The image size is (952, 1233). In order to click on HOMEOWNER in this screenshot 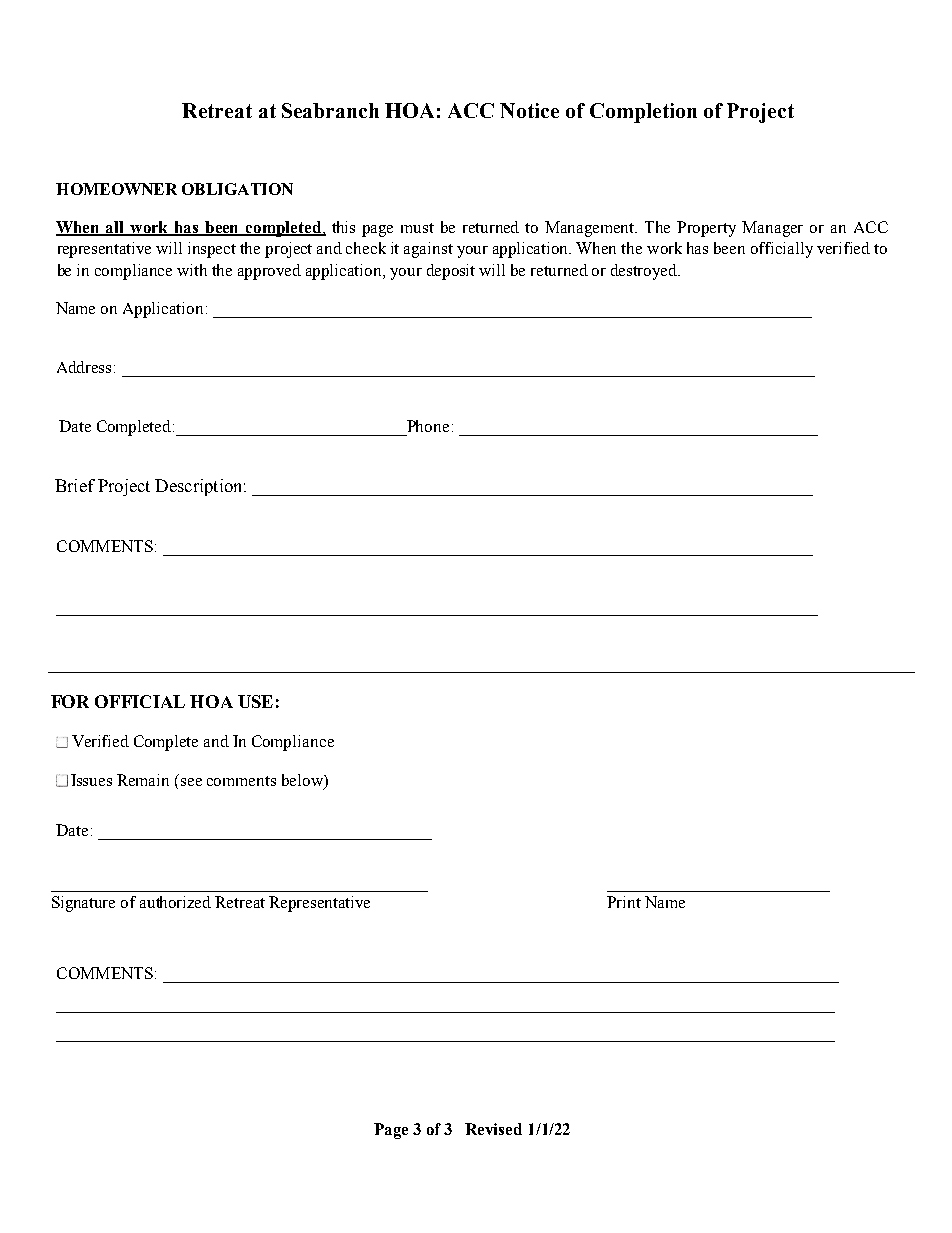, I will do `click(116, 189)`.
